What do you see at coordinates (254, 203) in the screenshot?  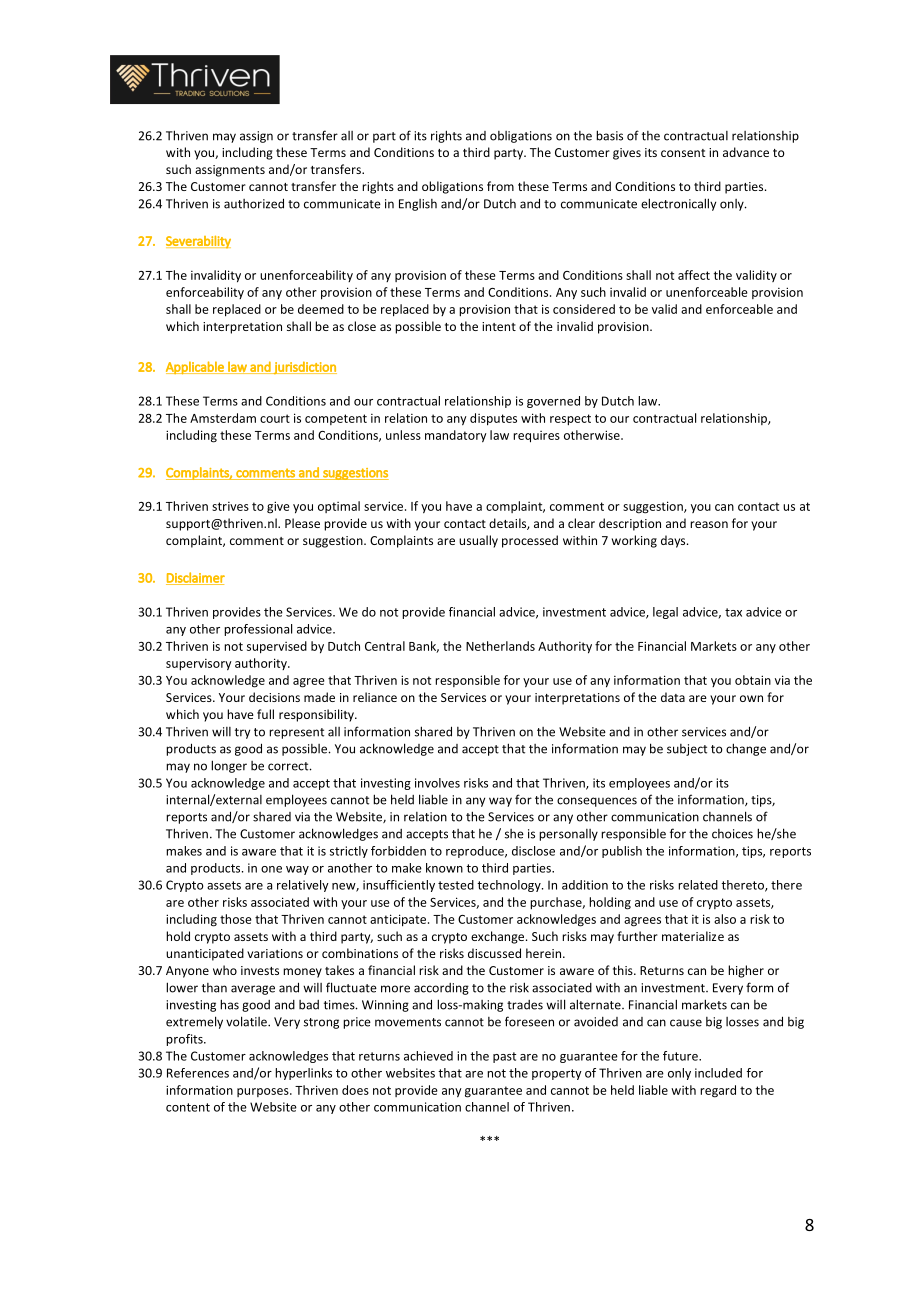 I see `authorized` at bounding box center [254, 203].
